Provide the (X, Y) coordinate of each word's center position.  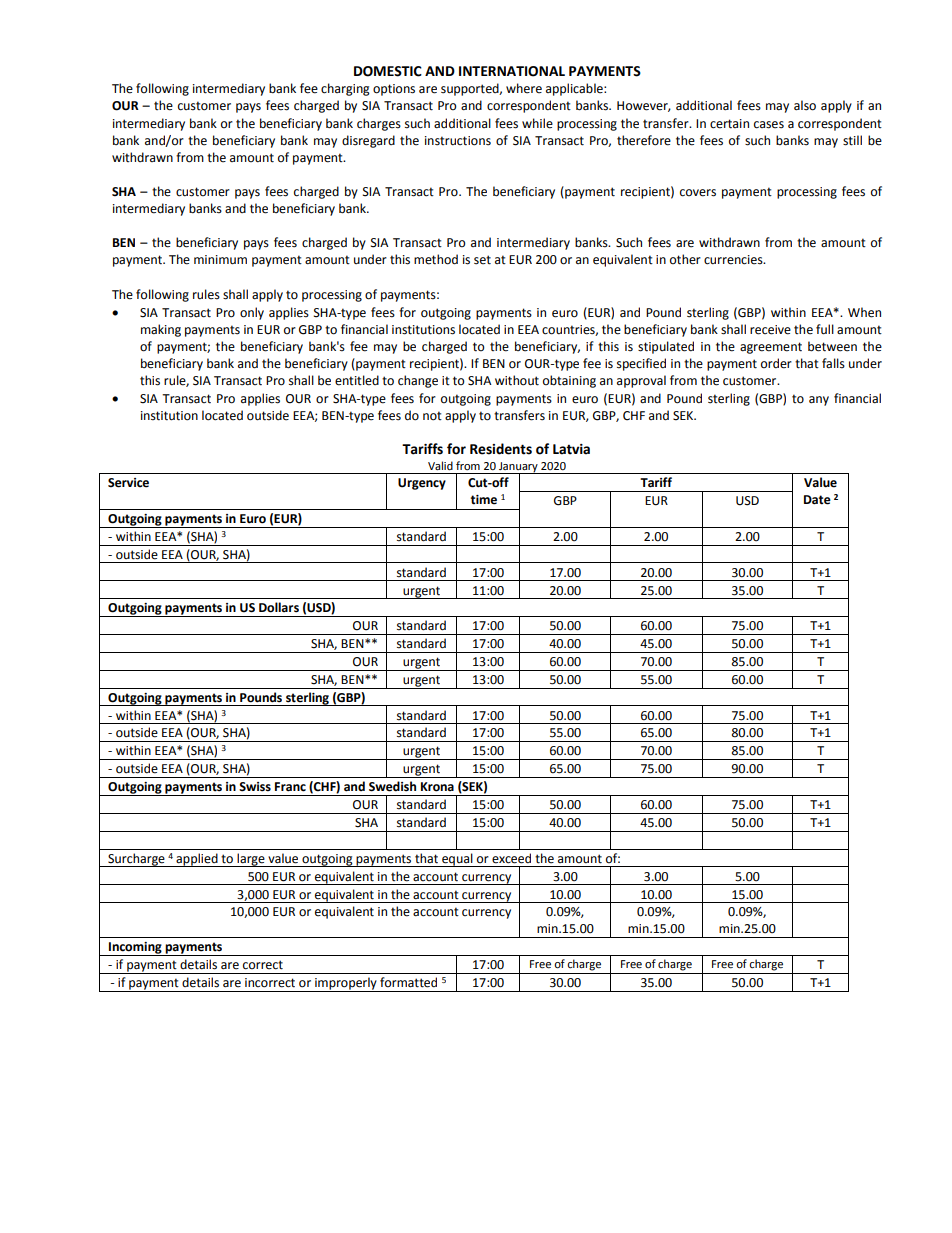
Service (128, 483)
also (805, 105)
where (524, 88)
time (484, 500)
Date (817, 500)
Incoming (135, 949)
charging (345, 89)
